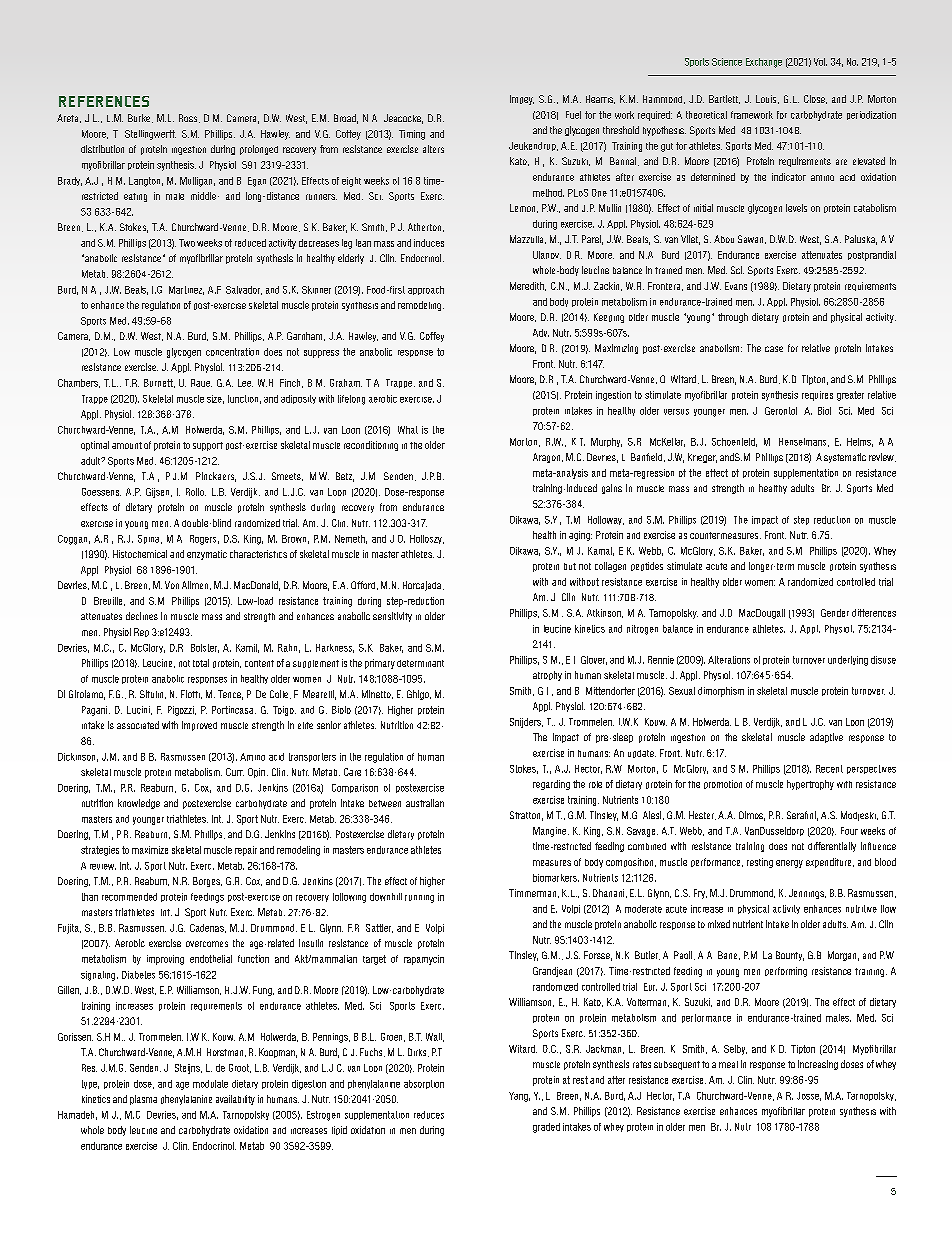 Image resolution: width=952 pixels, height=1233 pixels. I want to click on Martinez, so click(186, 290).
